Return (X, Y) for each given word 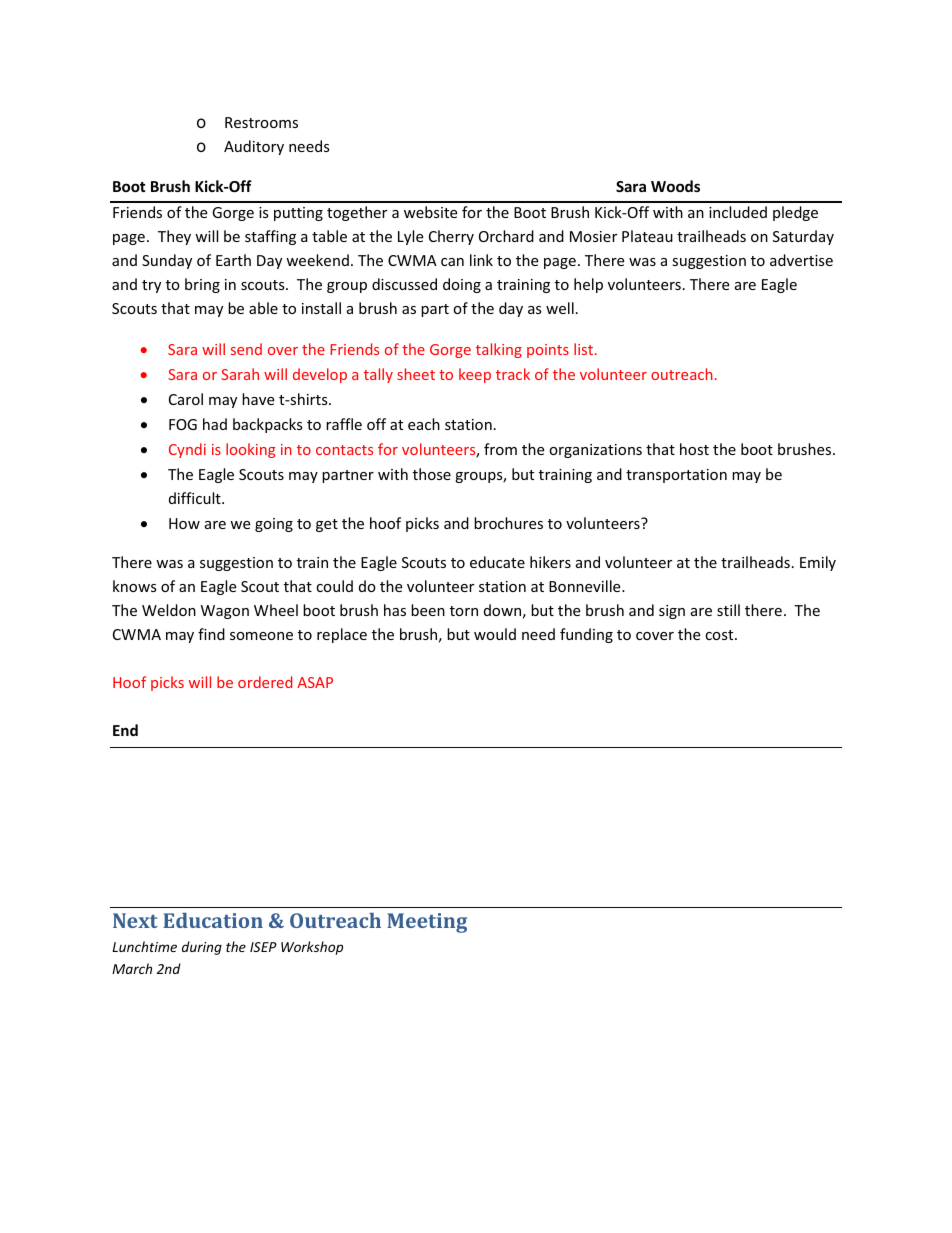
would (495, 634)
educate (497, 562)
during (202, 948)
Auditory (254, 147)
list (585, 349)
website (430, 212)
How (184, 523)
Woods (675, 186)
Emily (818, 563)
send (246, 349)
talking (499, 350)
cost (720, 635)
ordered (265, 682)
